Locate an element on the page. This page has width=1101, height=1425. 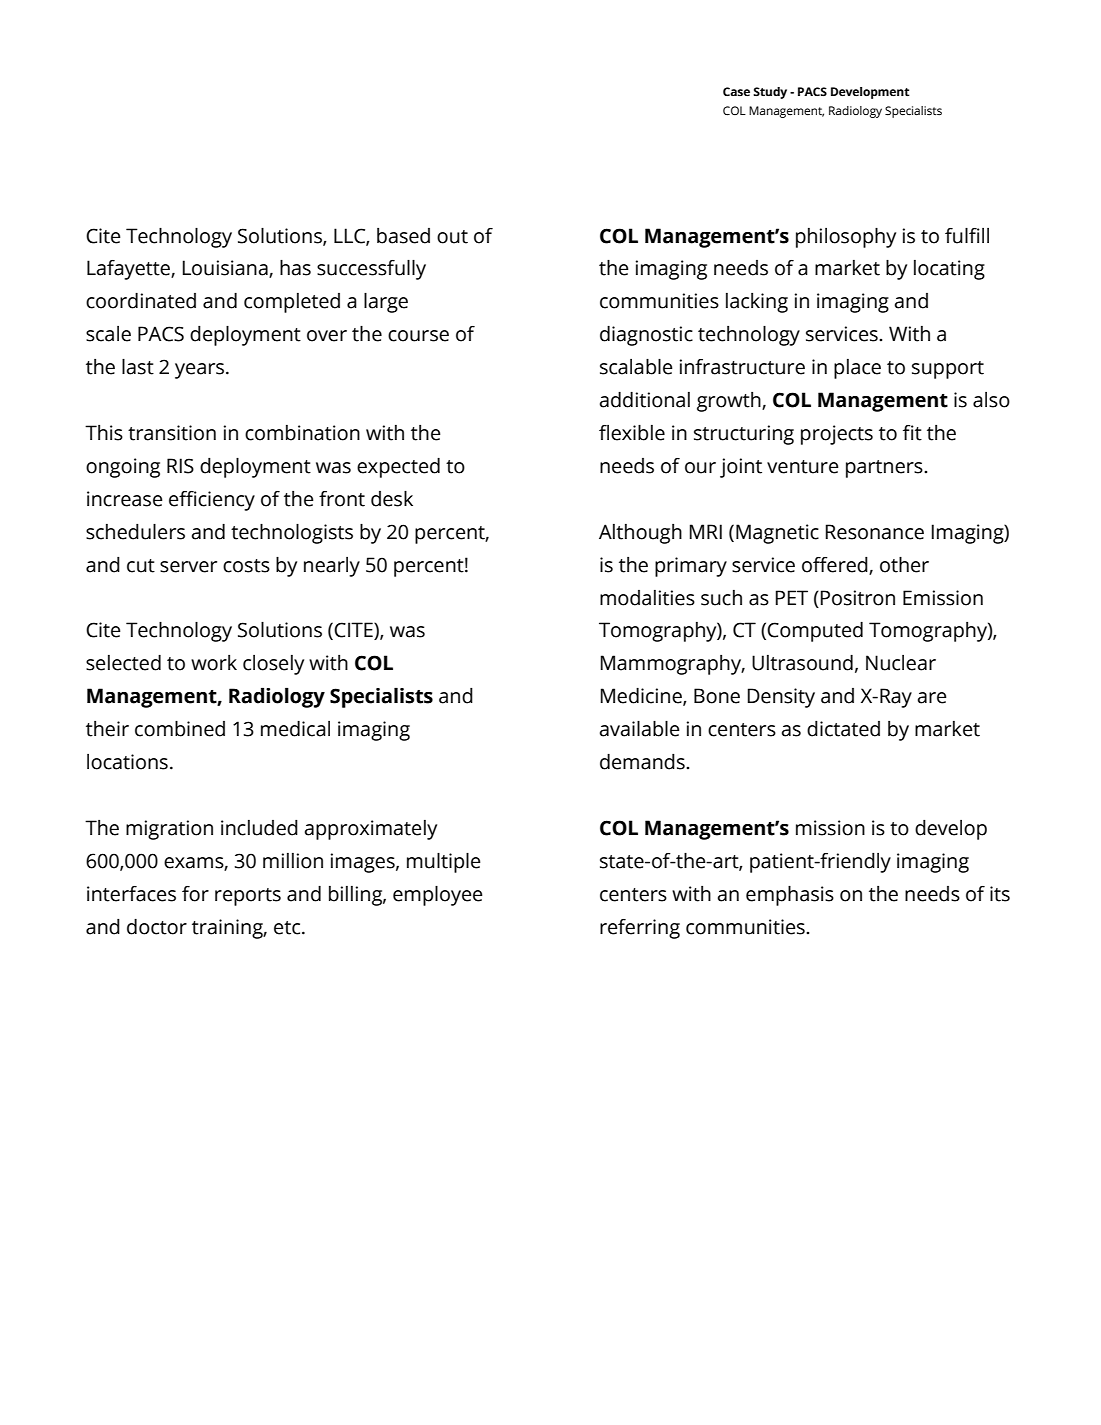
based is located at coordinates (403, 236).
